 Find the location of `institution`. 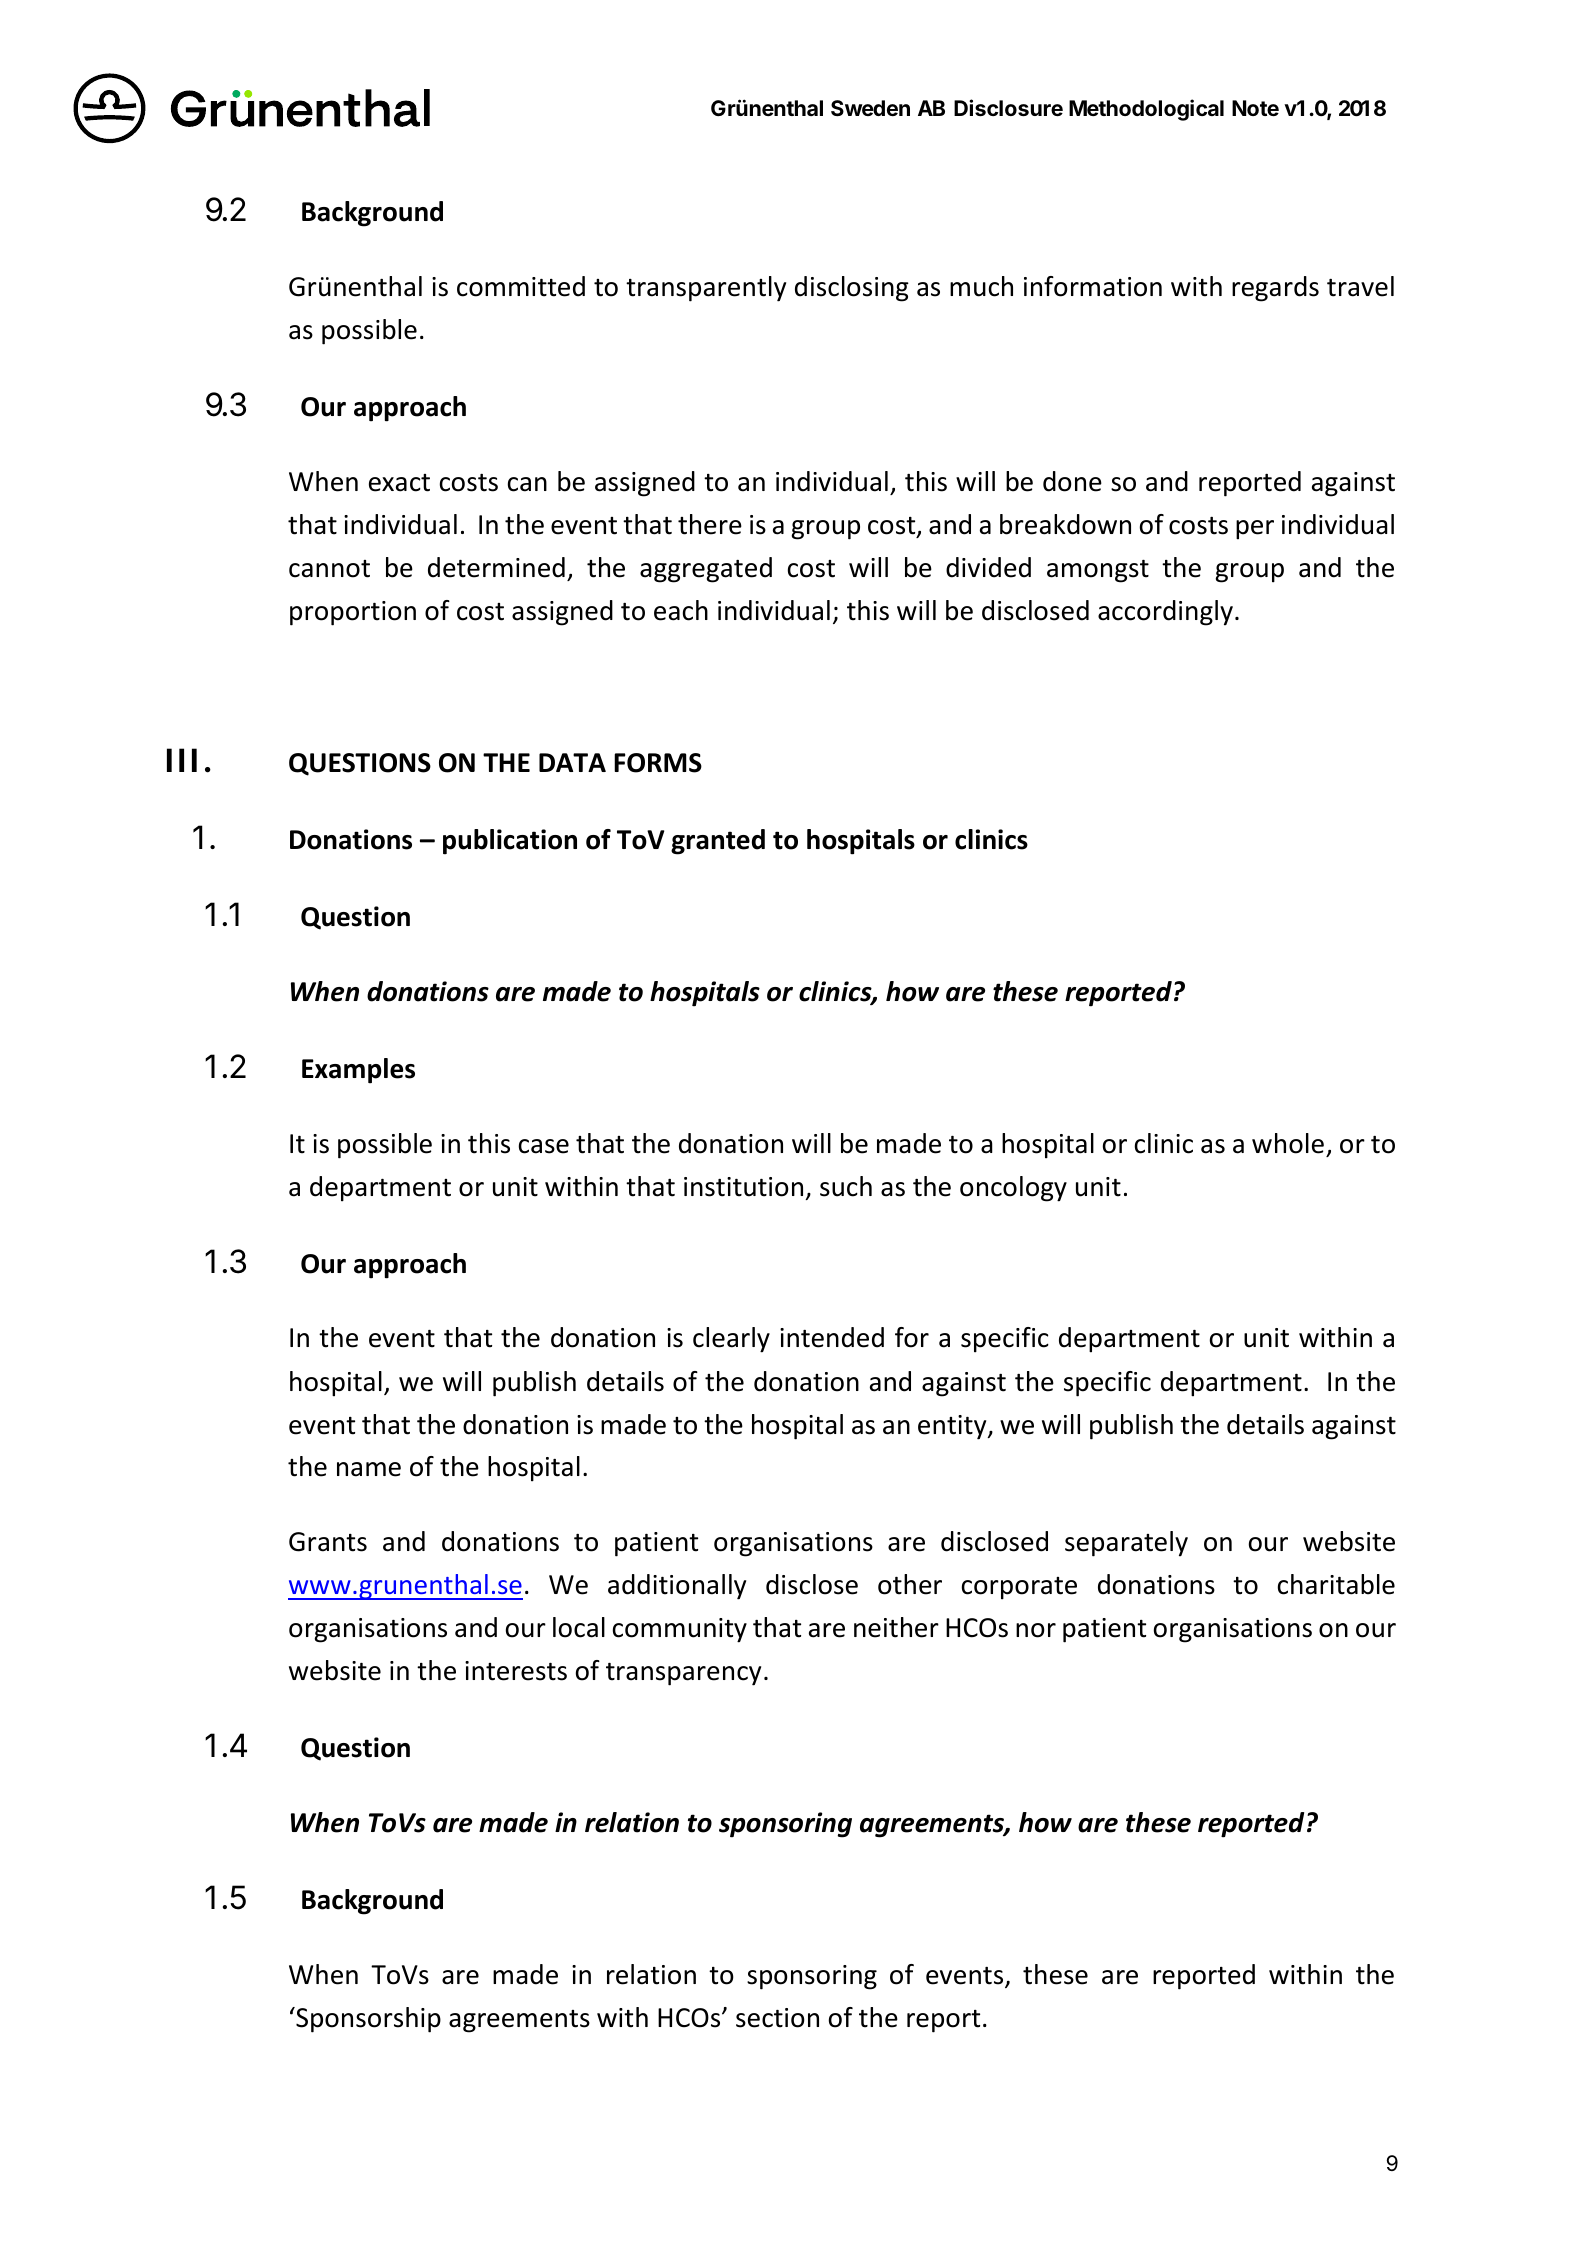

institution is located at coordinates (743, 1187).
